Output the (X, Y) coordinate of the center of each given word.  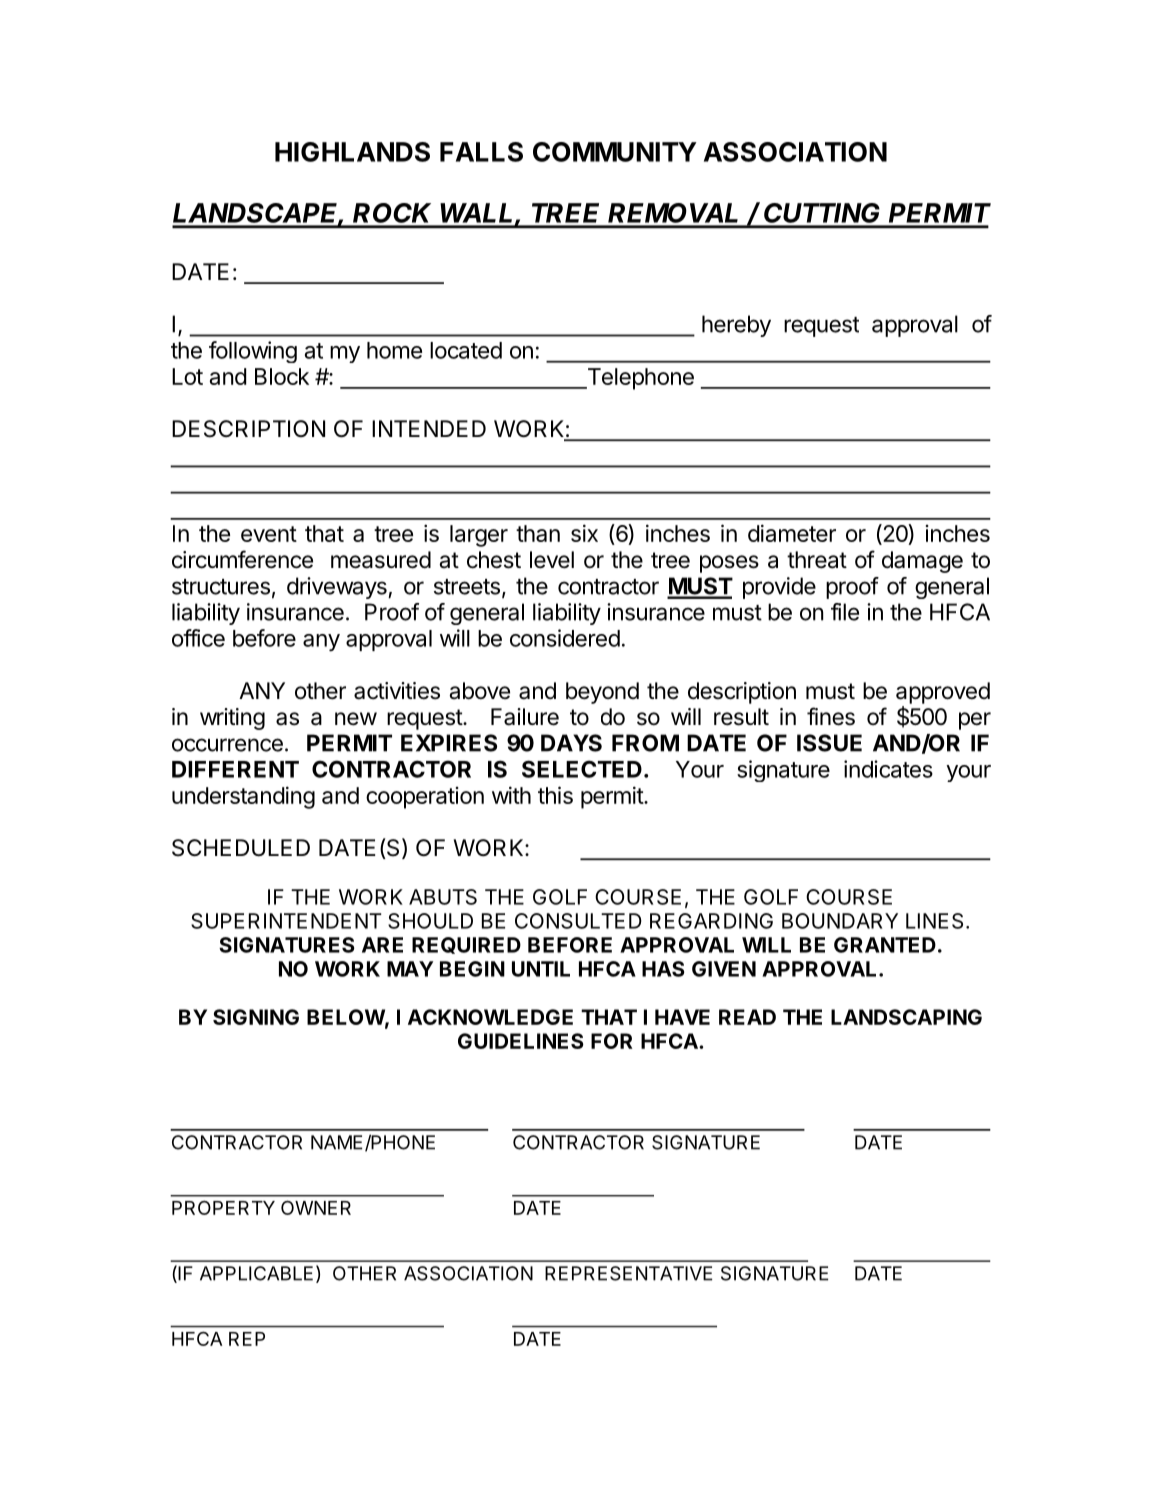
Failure (525, 717)
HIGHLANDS (352, 152)
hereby (736, 326)
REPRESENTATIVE (628, 1273)
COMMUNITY (615, 152)
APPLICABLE (256, 1273)
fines (831, 716)
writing (232, 719)
